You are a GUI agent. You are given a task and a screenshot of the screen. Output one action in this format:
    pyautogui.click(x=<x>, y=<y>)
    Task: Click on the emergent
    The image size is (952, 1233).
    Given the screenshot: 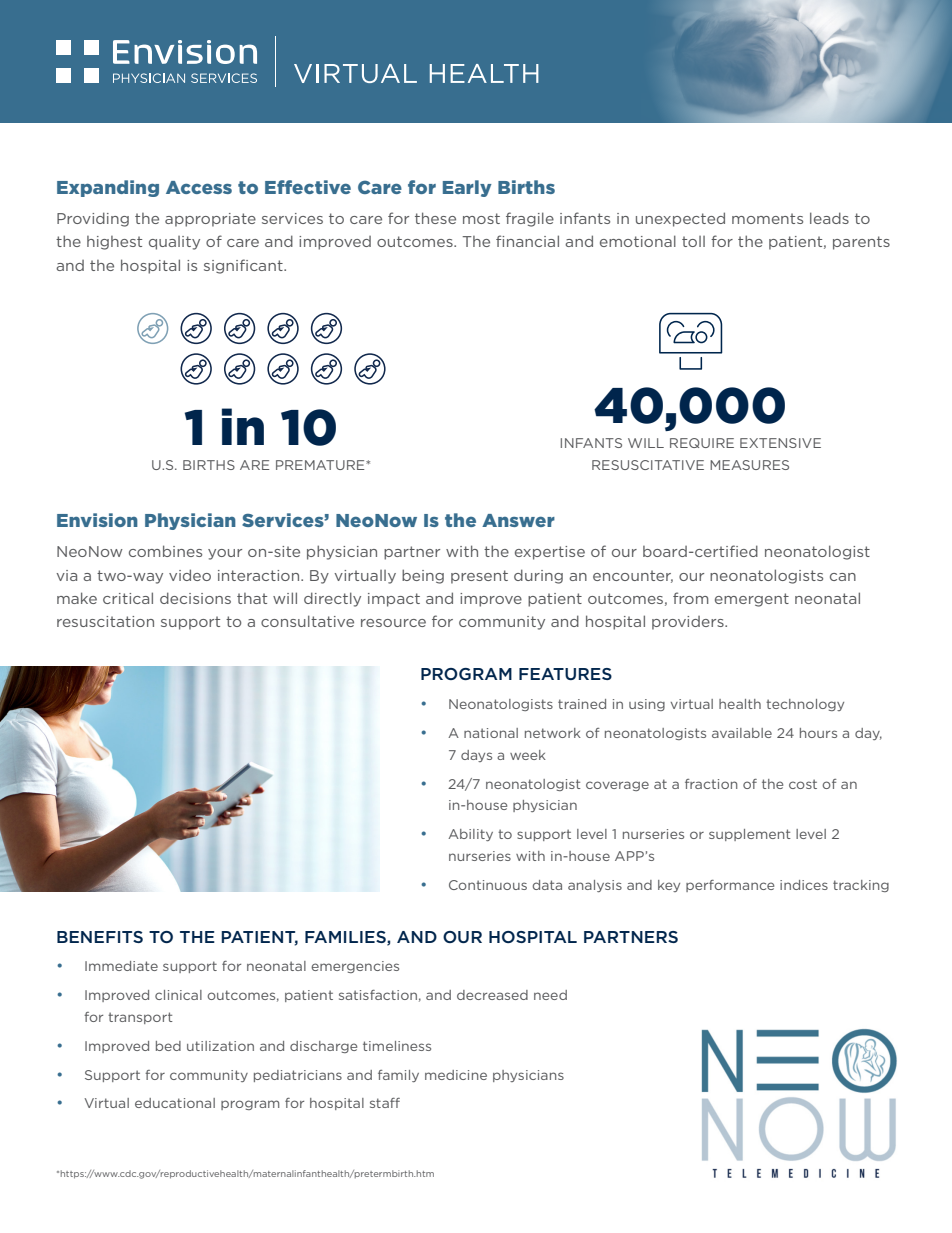 What is the action you would take?
    pyautogui.click(x=752, y=600)
